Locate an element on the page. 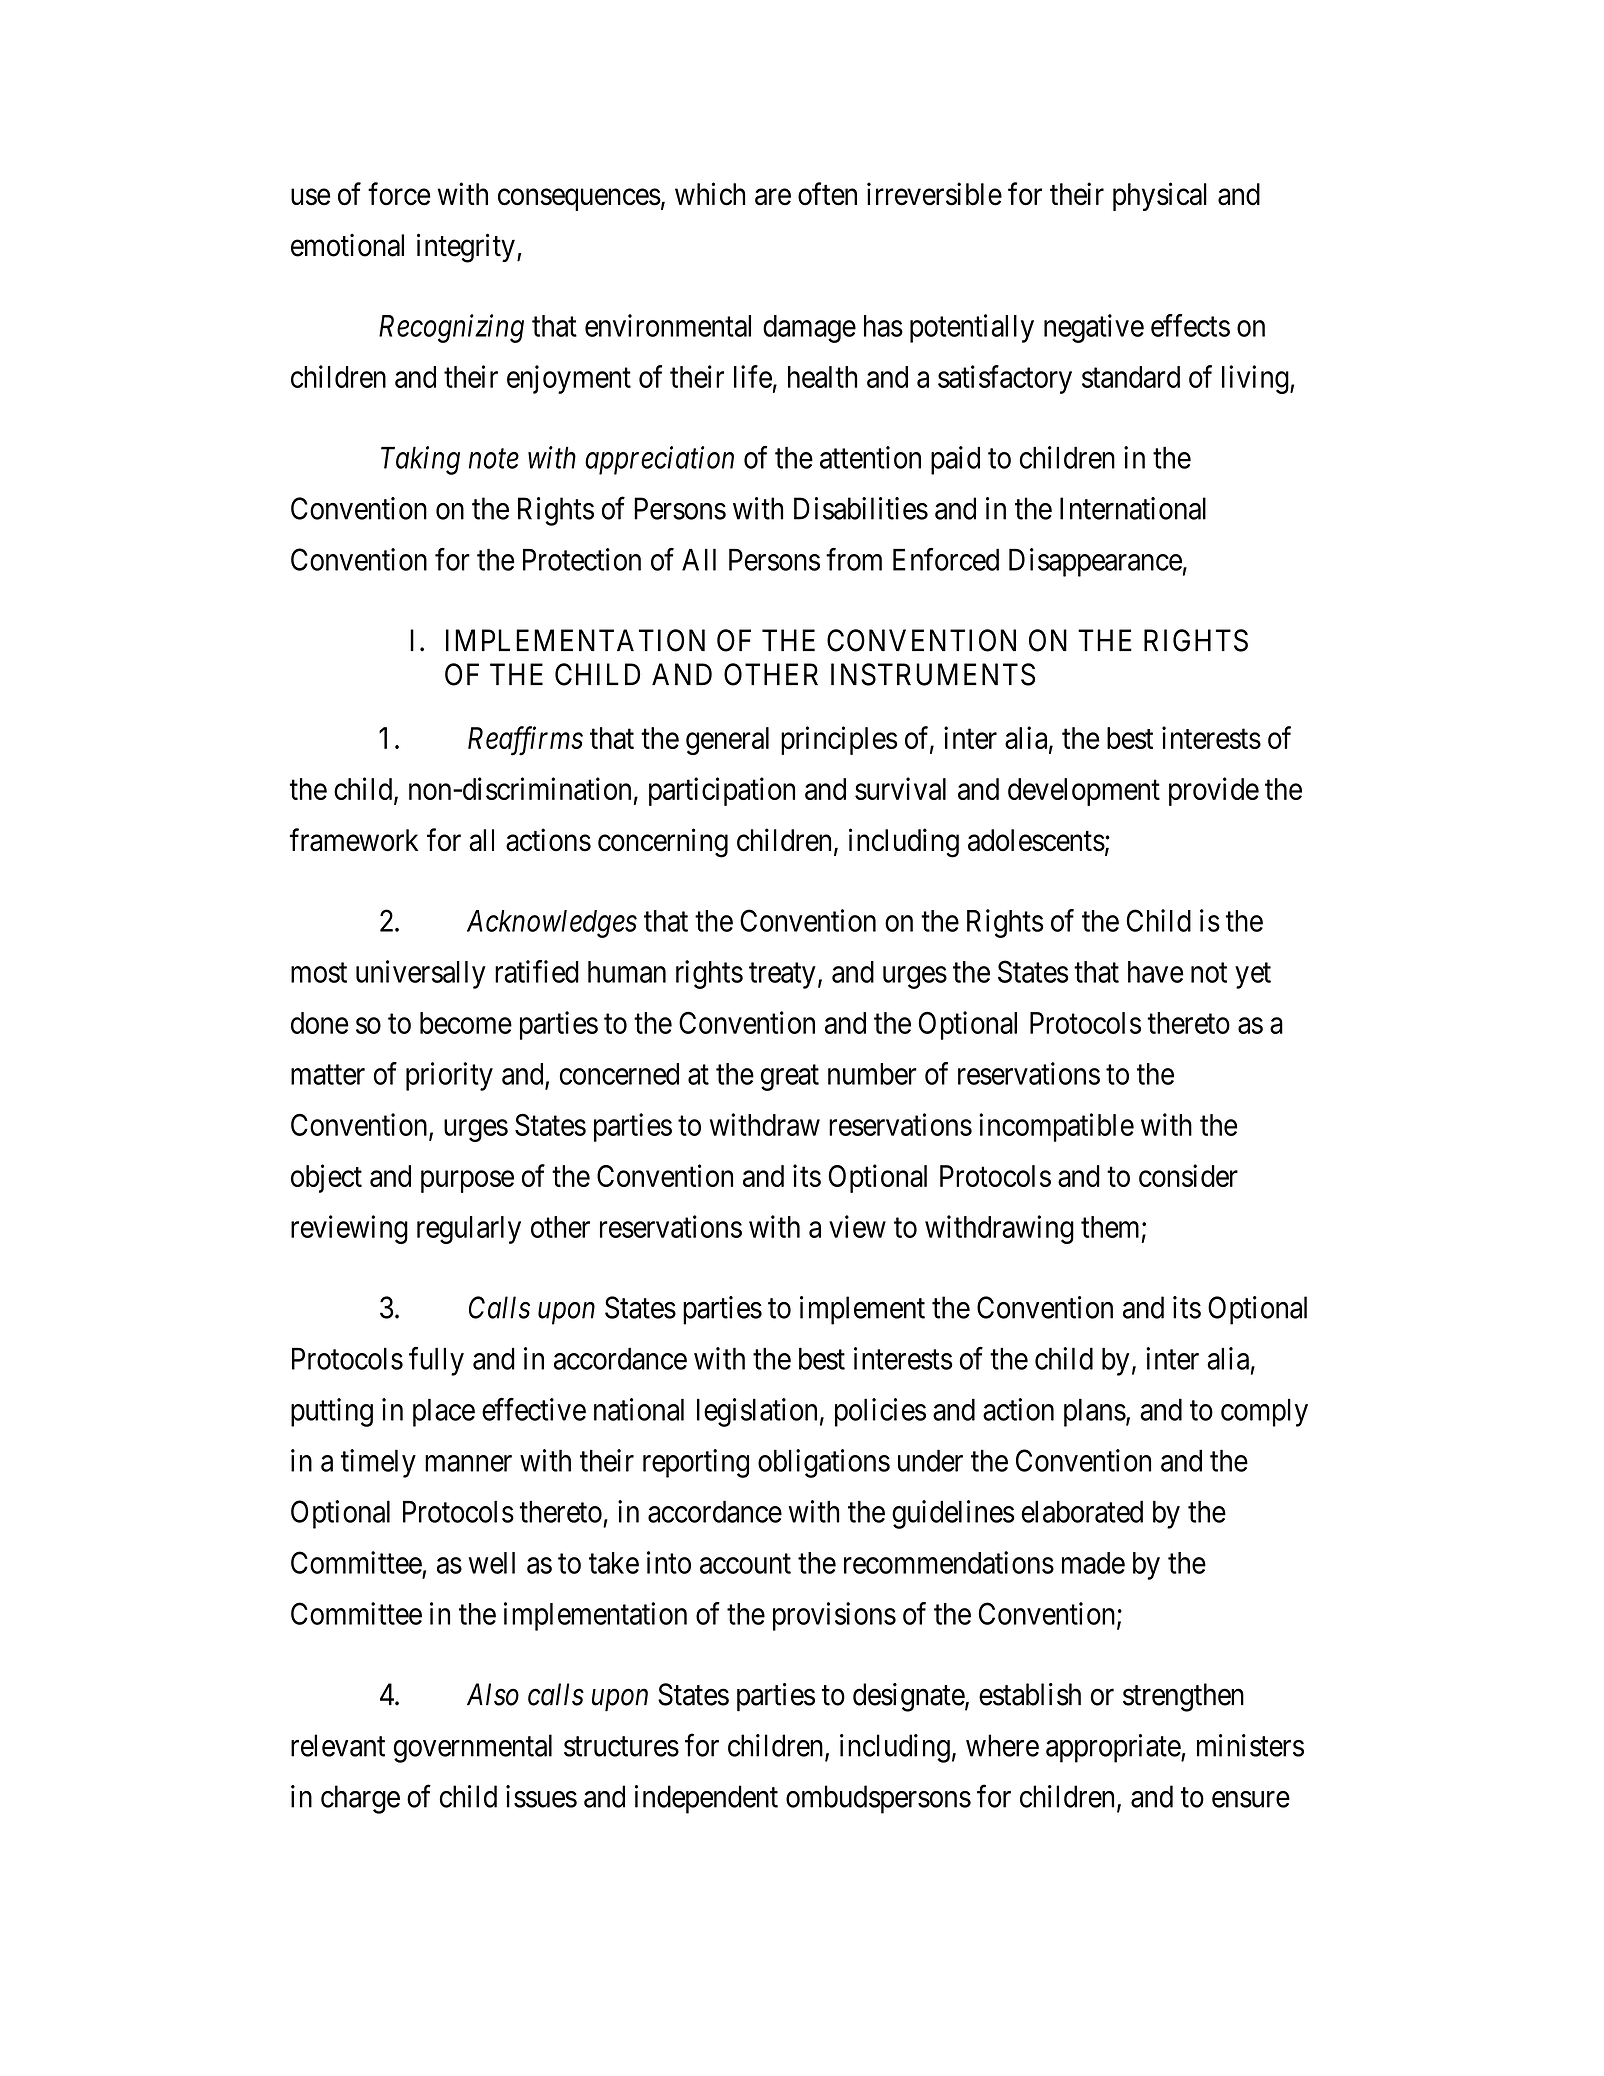  governmental is located at coordinates (473, 1748).
